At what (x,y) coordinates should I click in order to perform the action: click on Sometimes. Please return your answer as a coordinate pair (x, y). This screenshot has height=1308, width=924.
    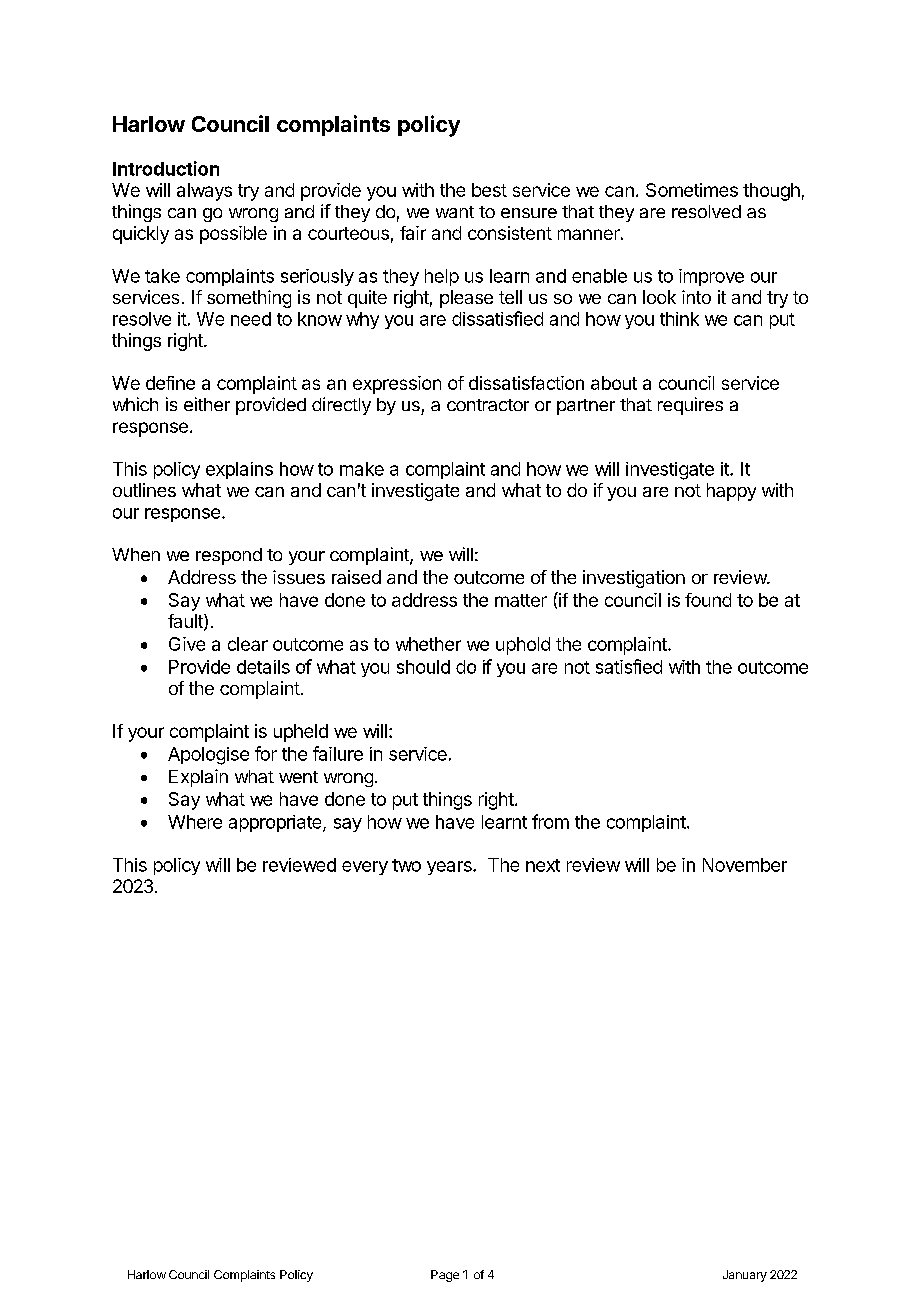
    Looking at the image, I should click on (692, 190).
